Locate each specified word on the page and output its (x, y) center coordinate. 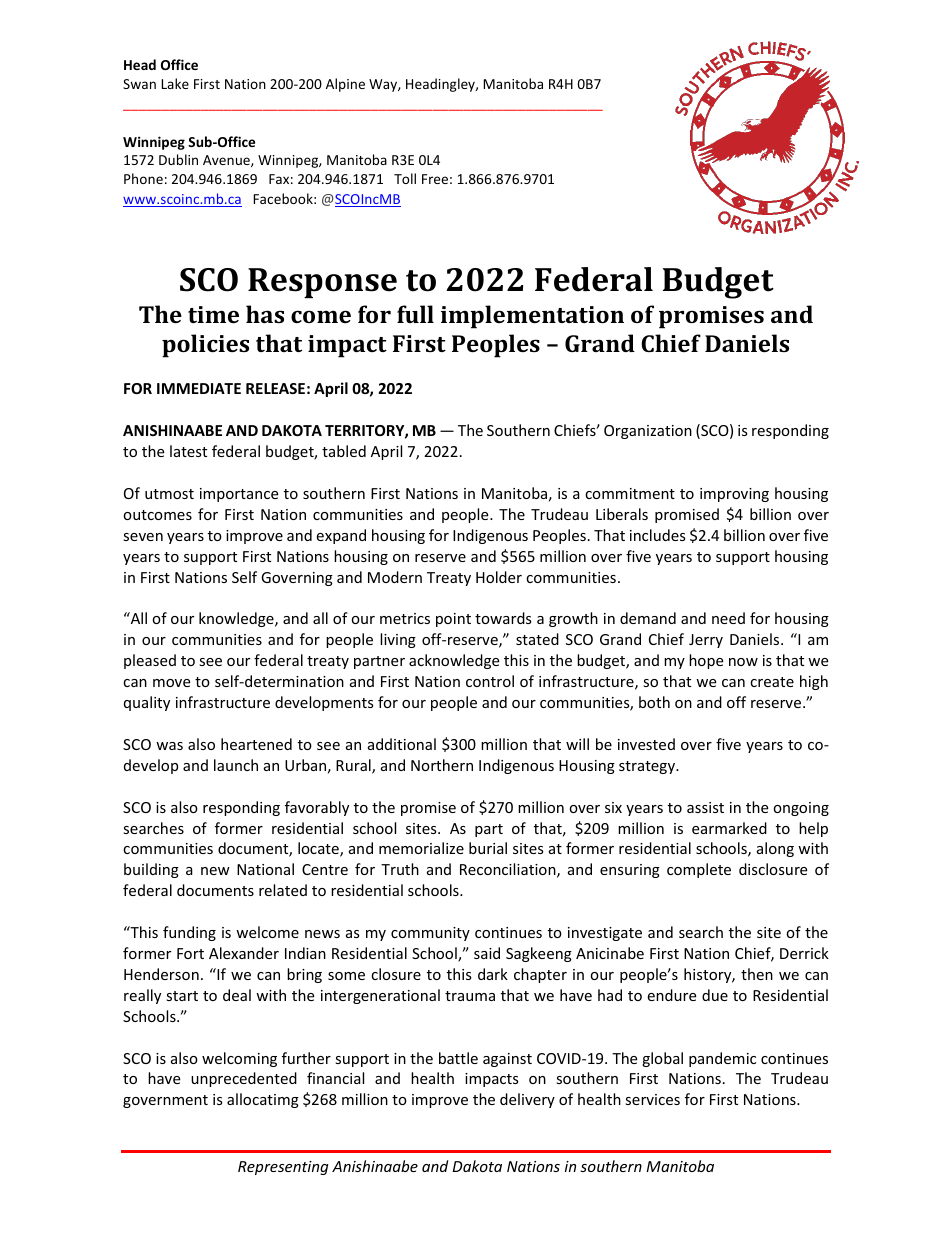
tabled (344, 451)
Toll (405, 178)
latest (188, 451)
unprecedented (244, 1079)
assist (705, 807)
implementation (532, 317)
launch (236, 765)
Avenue (227, 161)
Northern (442, 765)
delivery (527, 1100)
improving (734, 495)
